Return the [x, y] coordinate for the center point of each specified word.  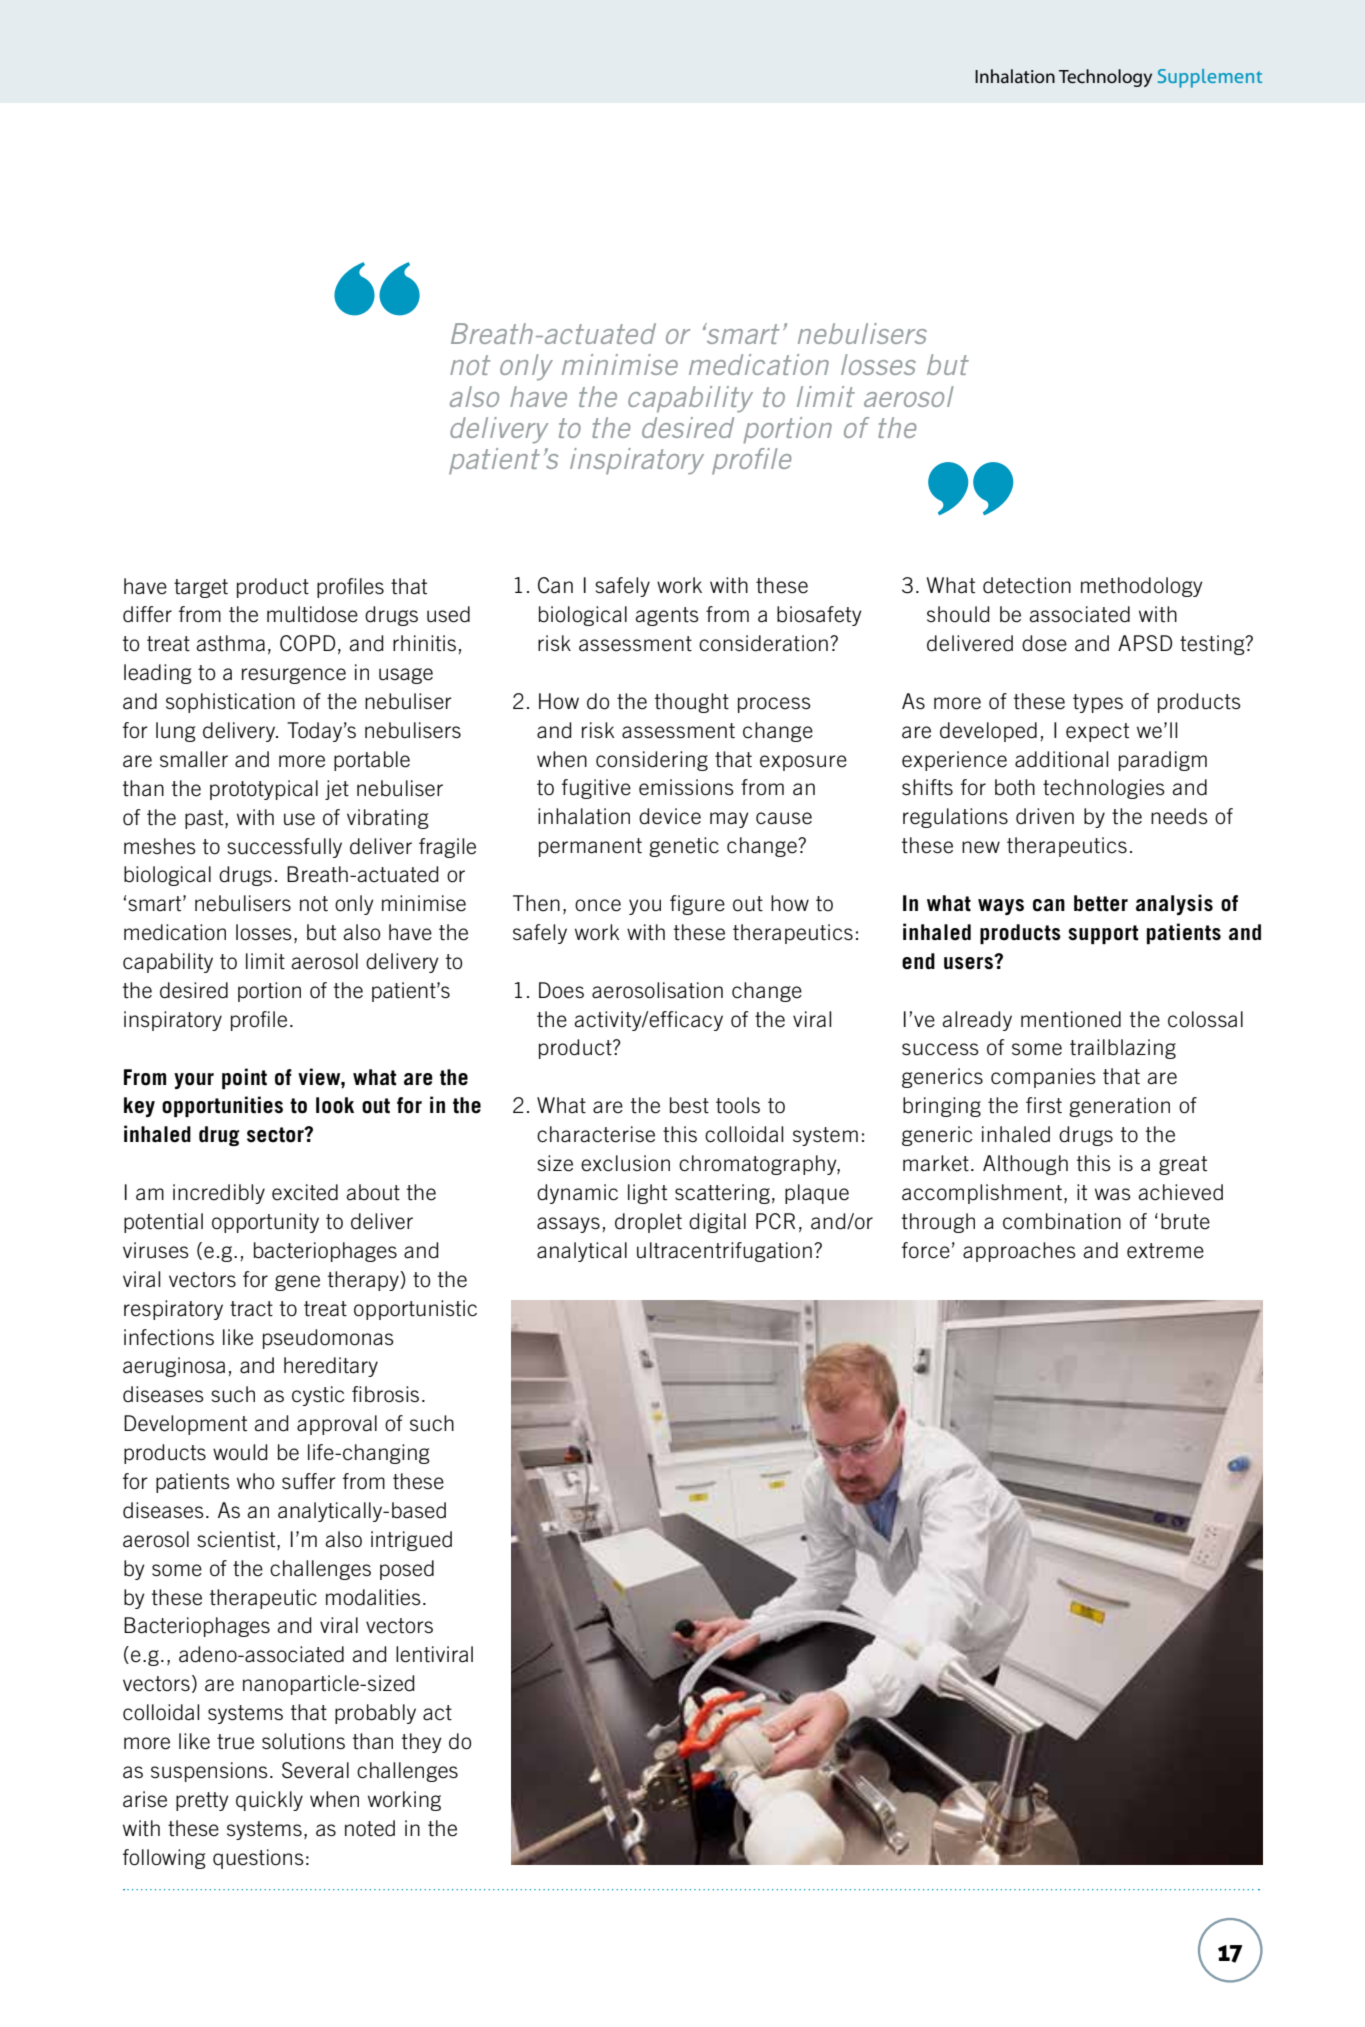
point [244, 1078]
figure [697, 905]
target [201, 588]
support [1103, 934]
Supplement [1210, 78]
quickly [269, 1801]
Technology [1105, 78]
